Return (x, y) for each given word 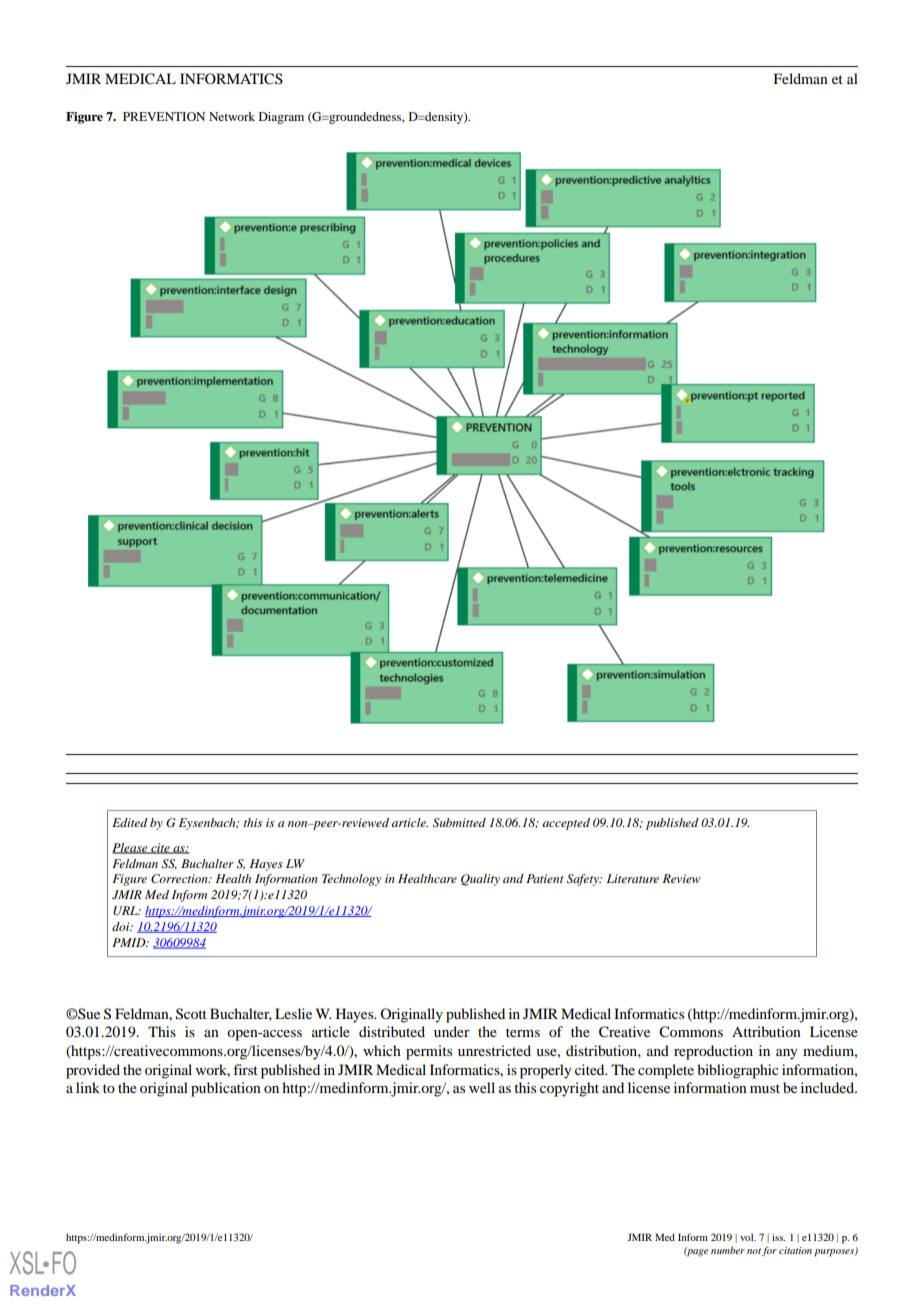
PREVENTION (164, 116)
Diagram (281, 118)
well (482, 1087)
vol (748, 1237)
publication (226, 1089)
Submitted (459, 823)
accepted (566, 824)
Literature (633, 878)
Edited (130, 822)
